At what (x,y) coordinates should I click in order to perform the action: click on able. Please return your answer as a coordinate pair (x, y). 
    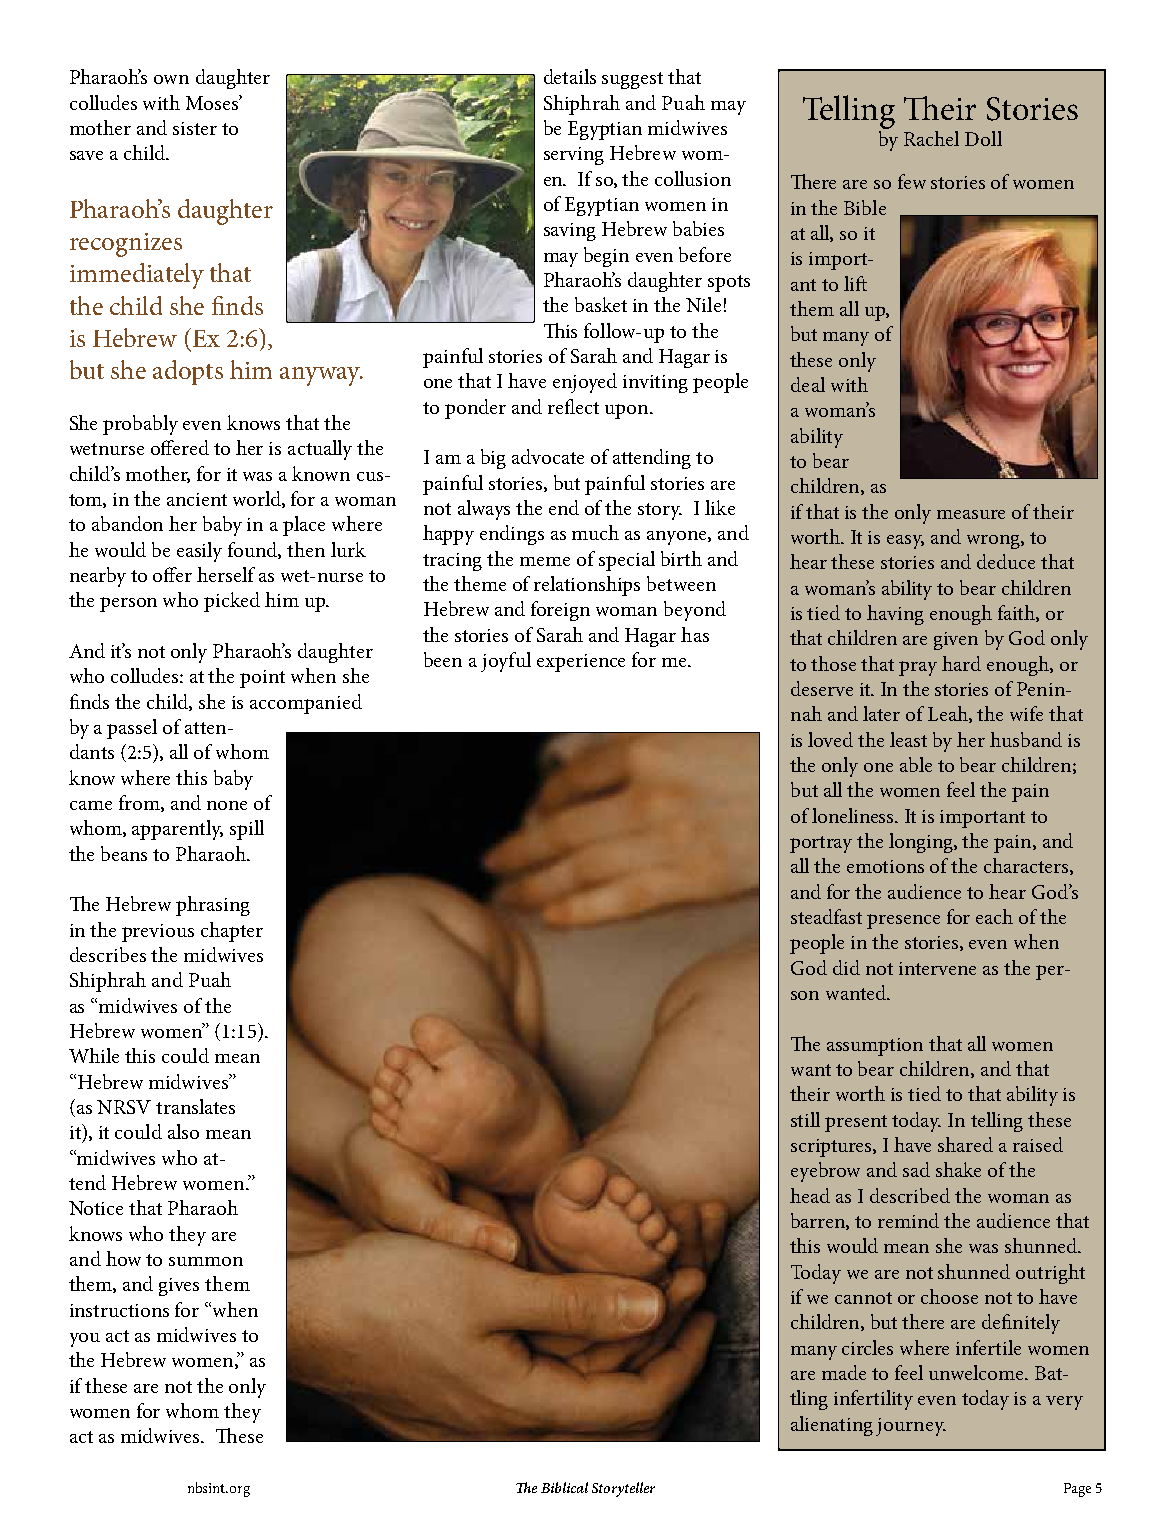
    Looking at the image, I should click on (916, 764).
